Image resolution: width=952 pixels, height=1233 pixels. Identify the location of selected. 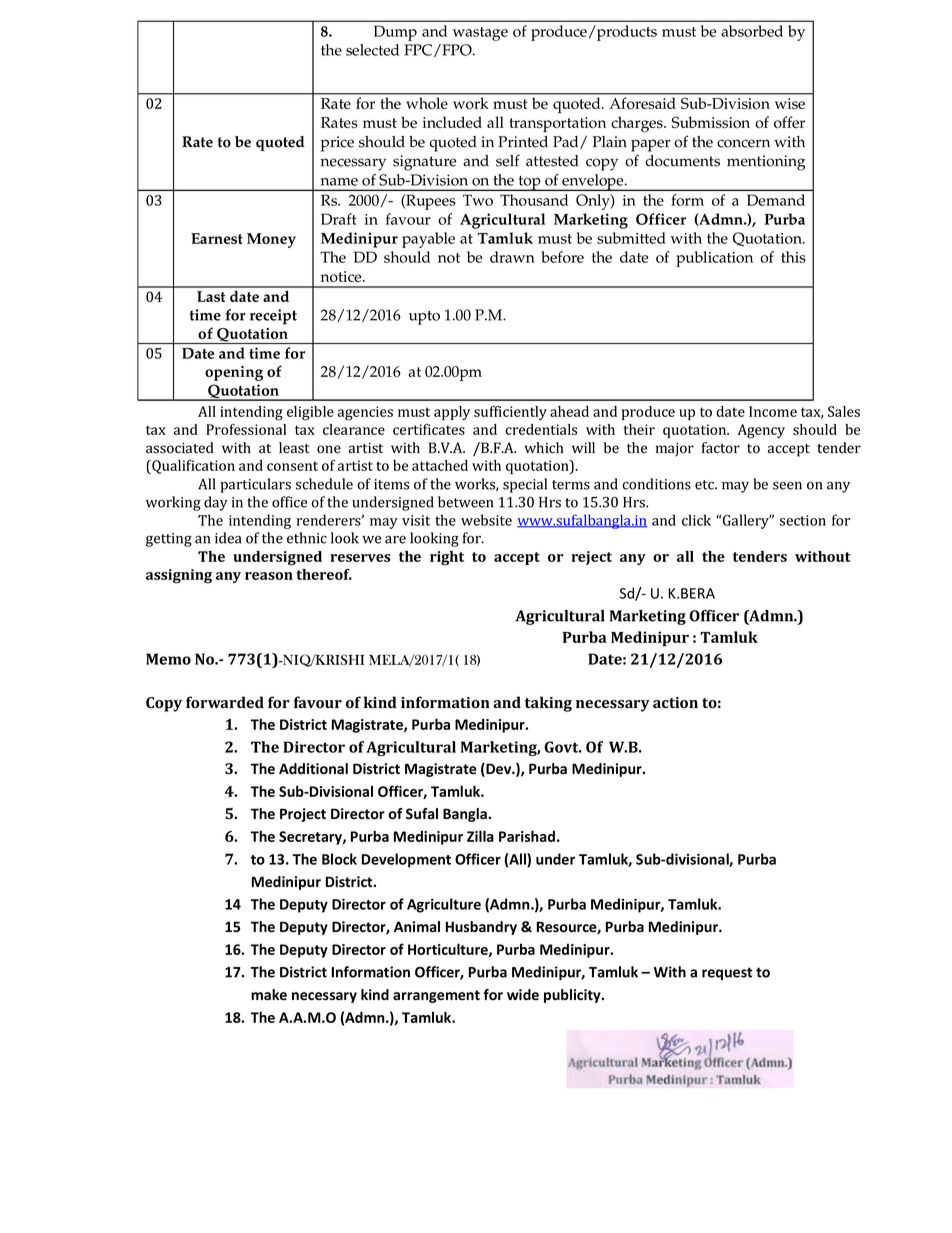
(372, 50).
